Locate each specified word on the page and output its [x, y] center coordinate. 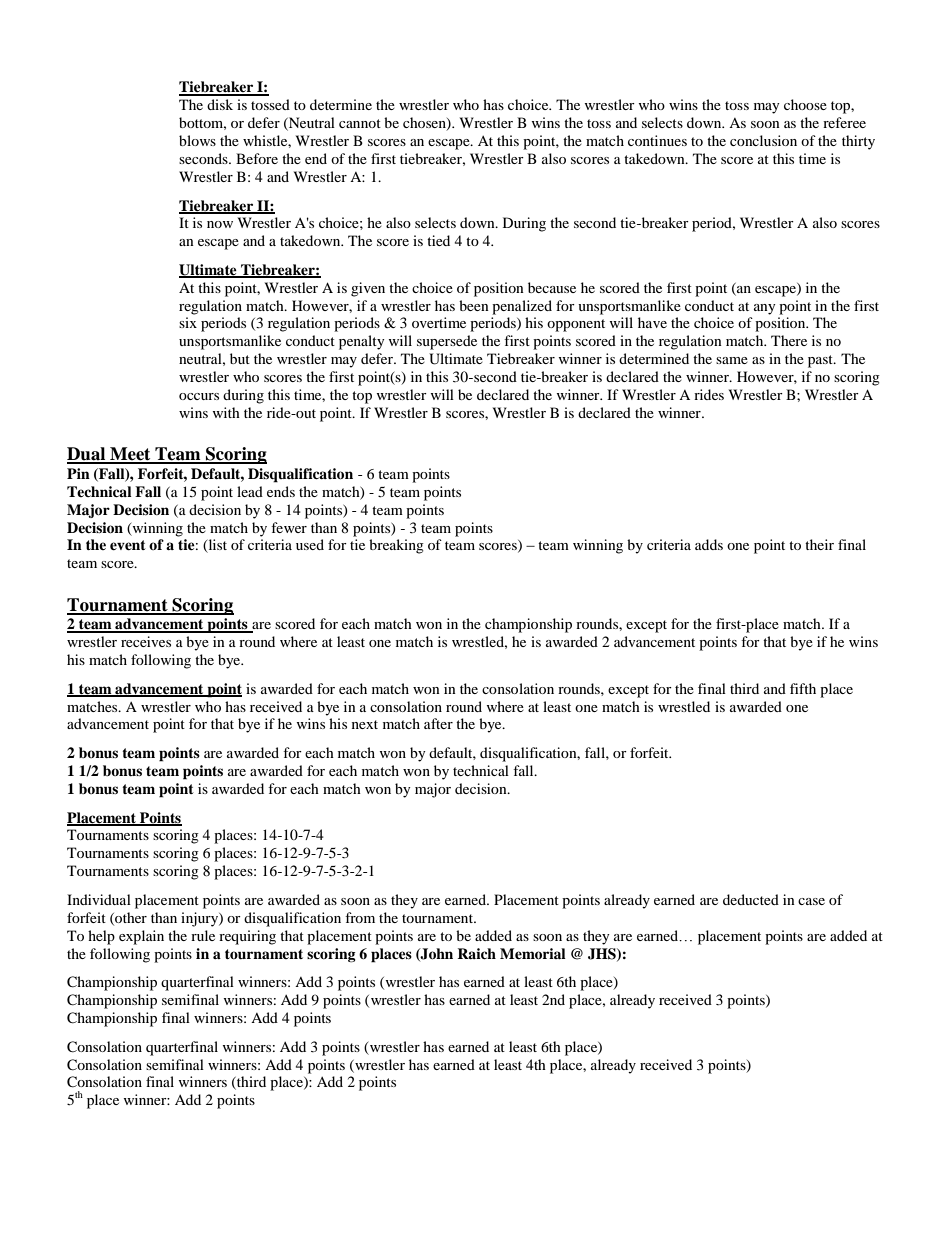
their [819, 544]
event [128, 545]
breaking [396, 546]
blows [197, 140]
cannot [360, 123]
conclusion [763, 140]
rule [203, 935]
